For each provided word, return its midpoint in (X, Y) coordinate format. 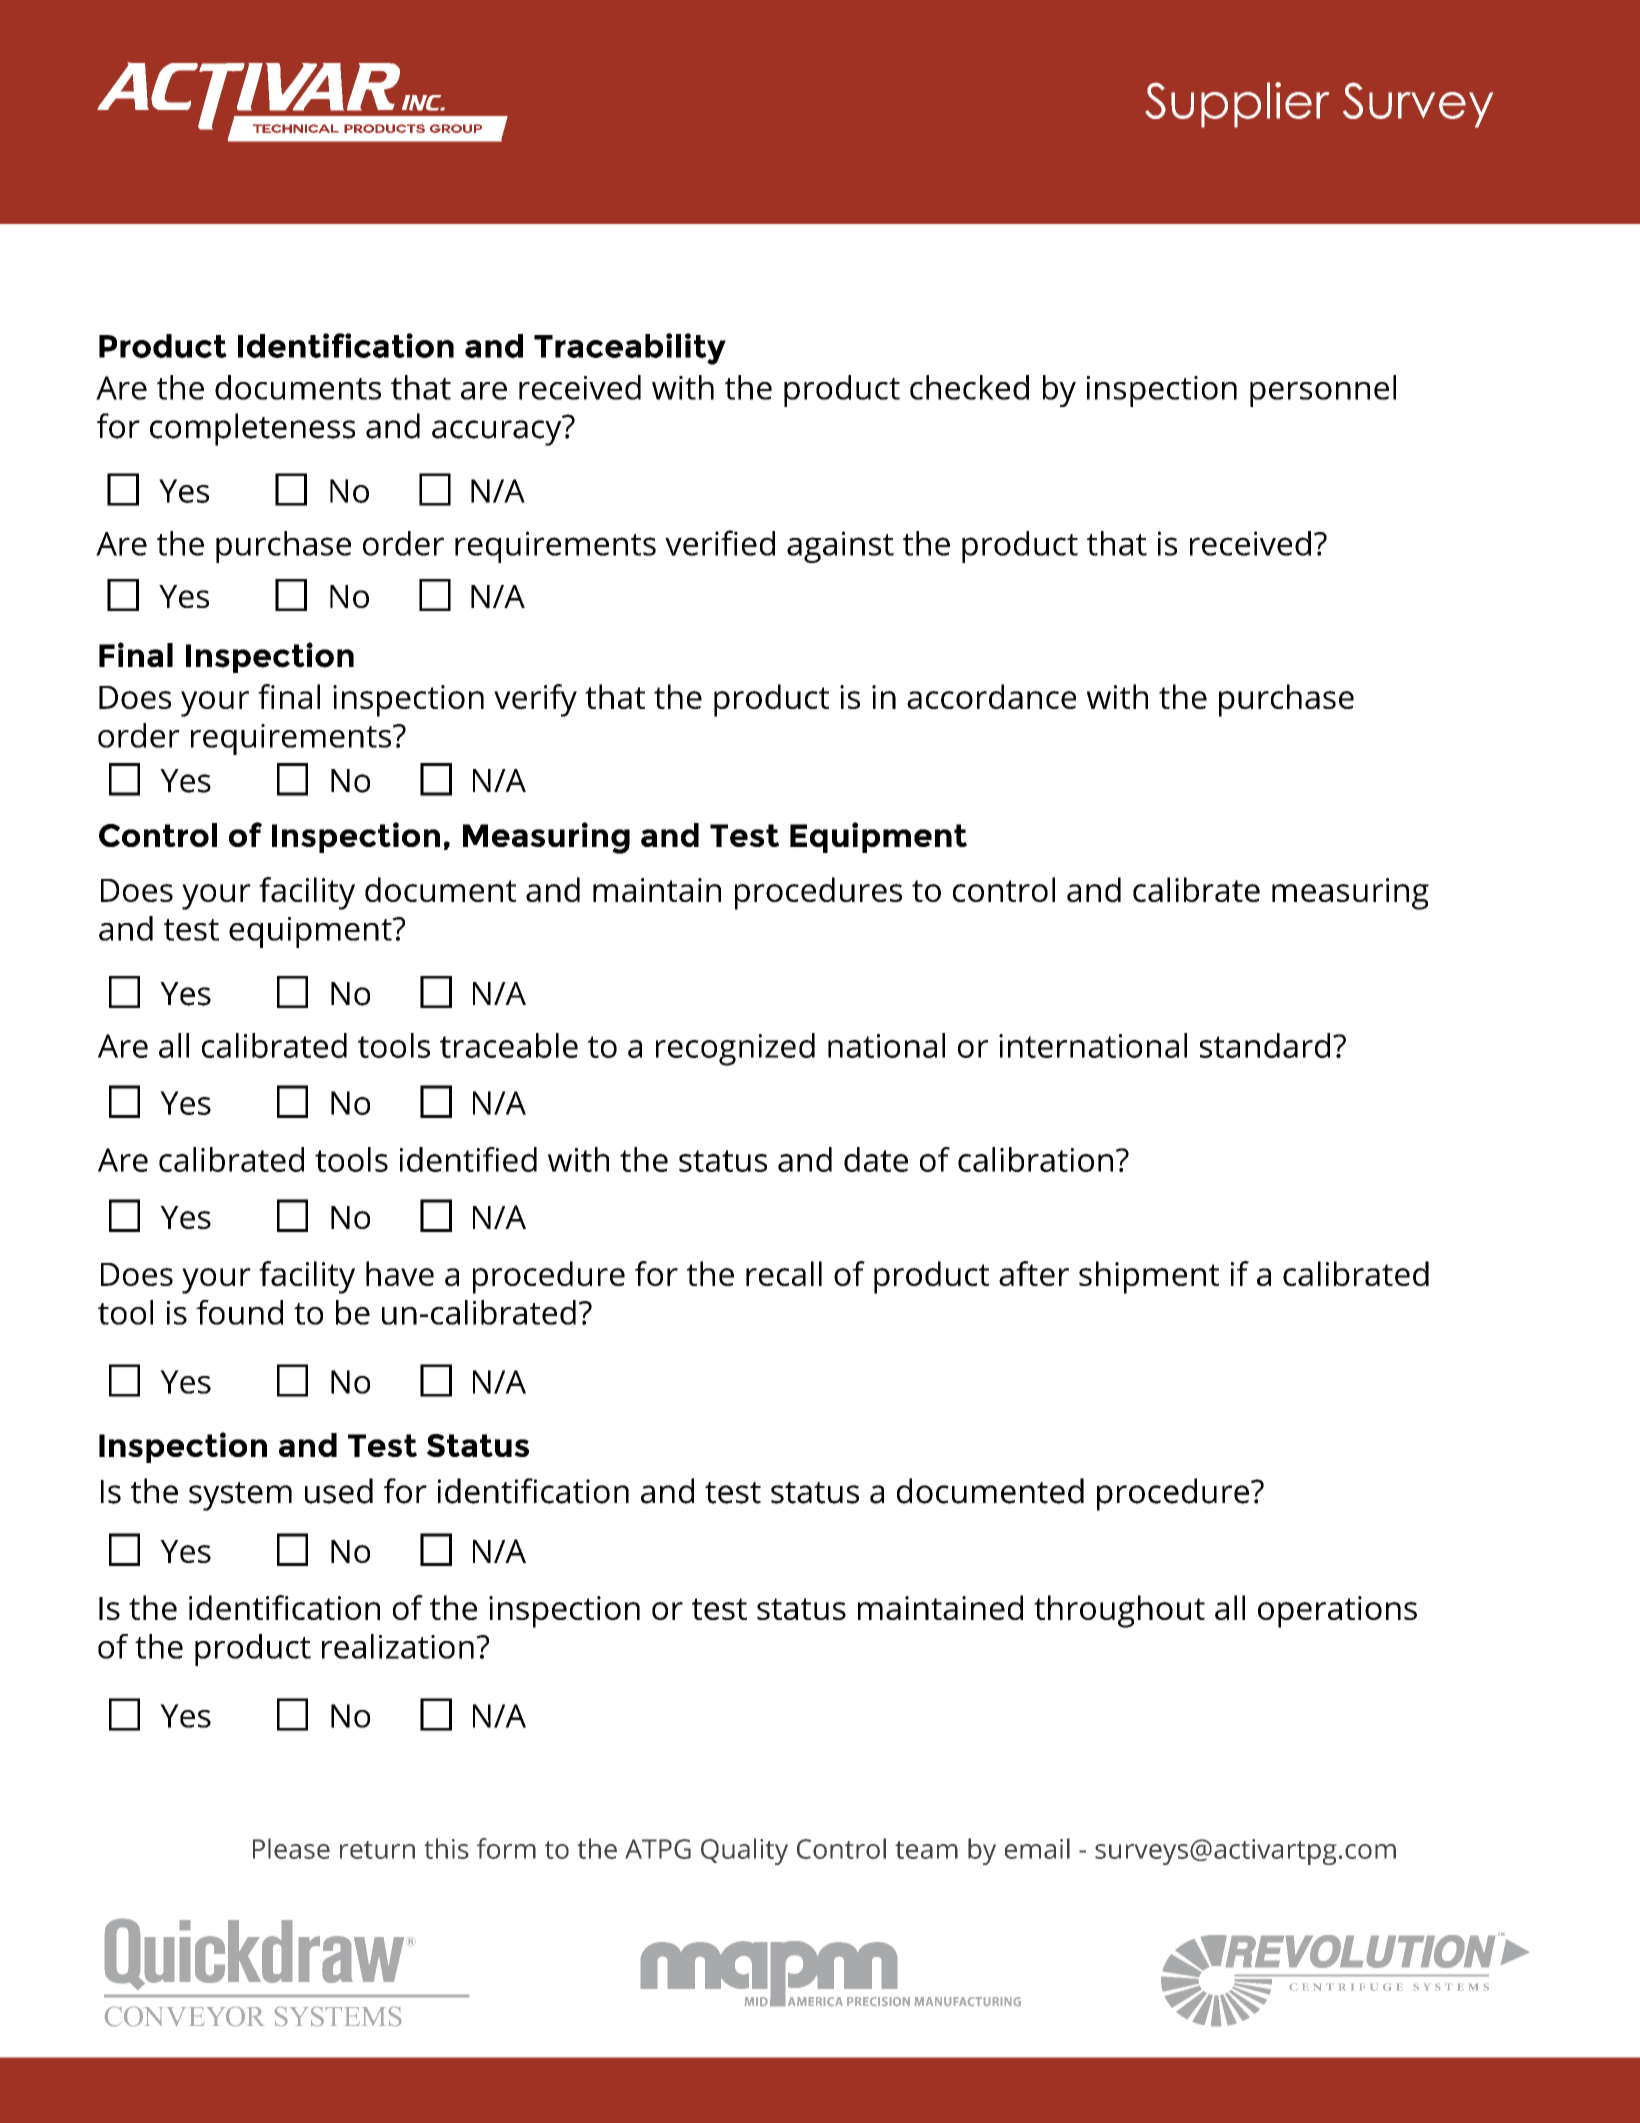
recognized (735, 1049)
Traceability (630, 349)
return (377, 1850)
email (1037, 1848)
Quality (744, 1851)
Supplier (1237, 105)
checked (969, 387)
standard (1265, 1045)
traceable (509, 1045)
